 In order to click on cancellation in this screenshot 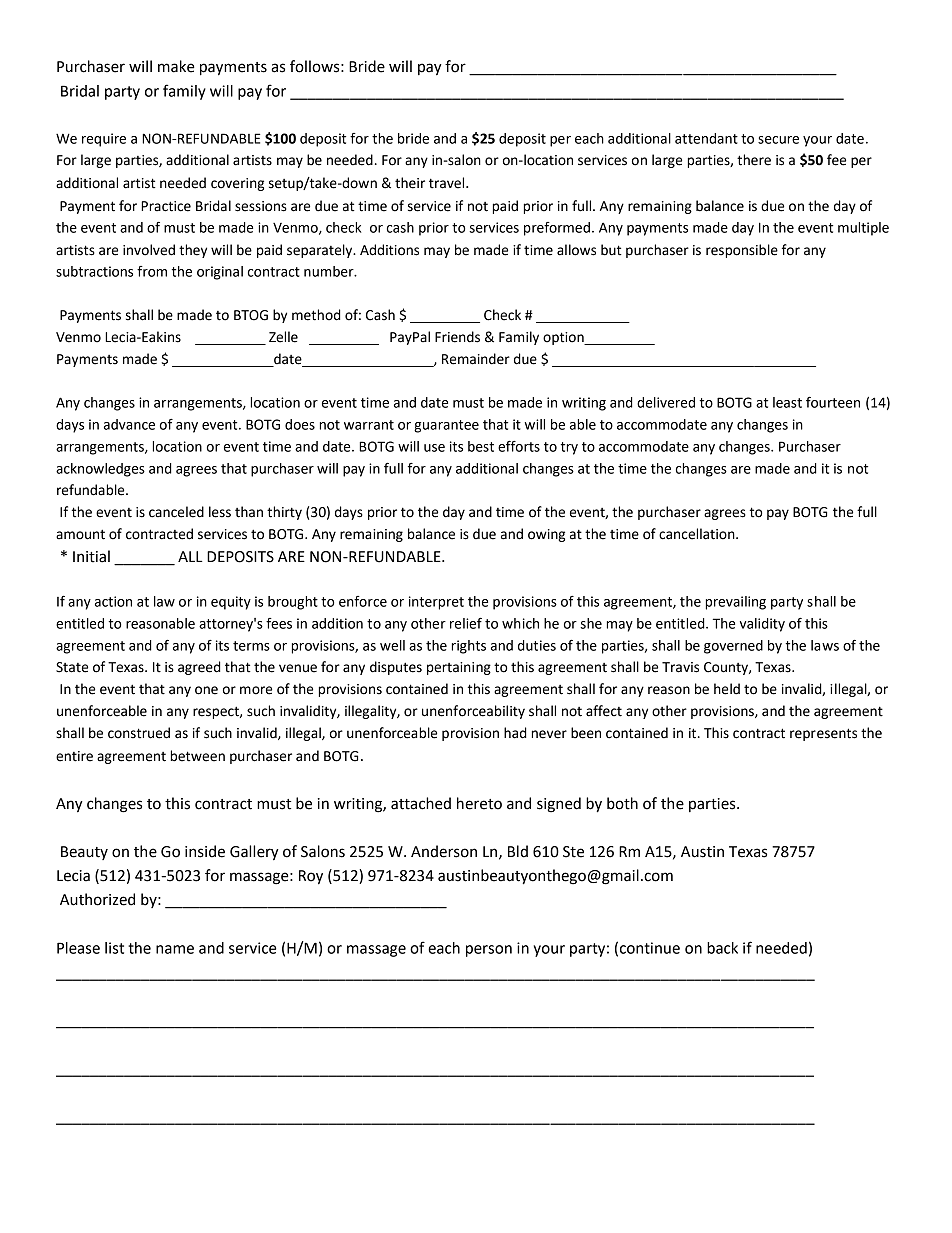, I will do `click(698, 534)`.
